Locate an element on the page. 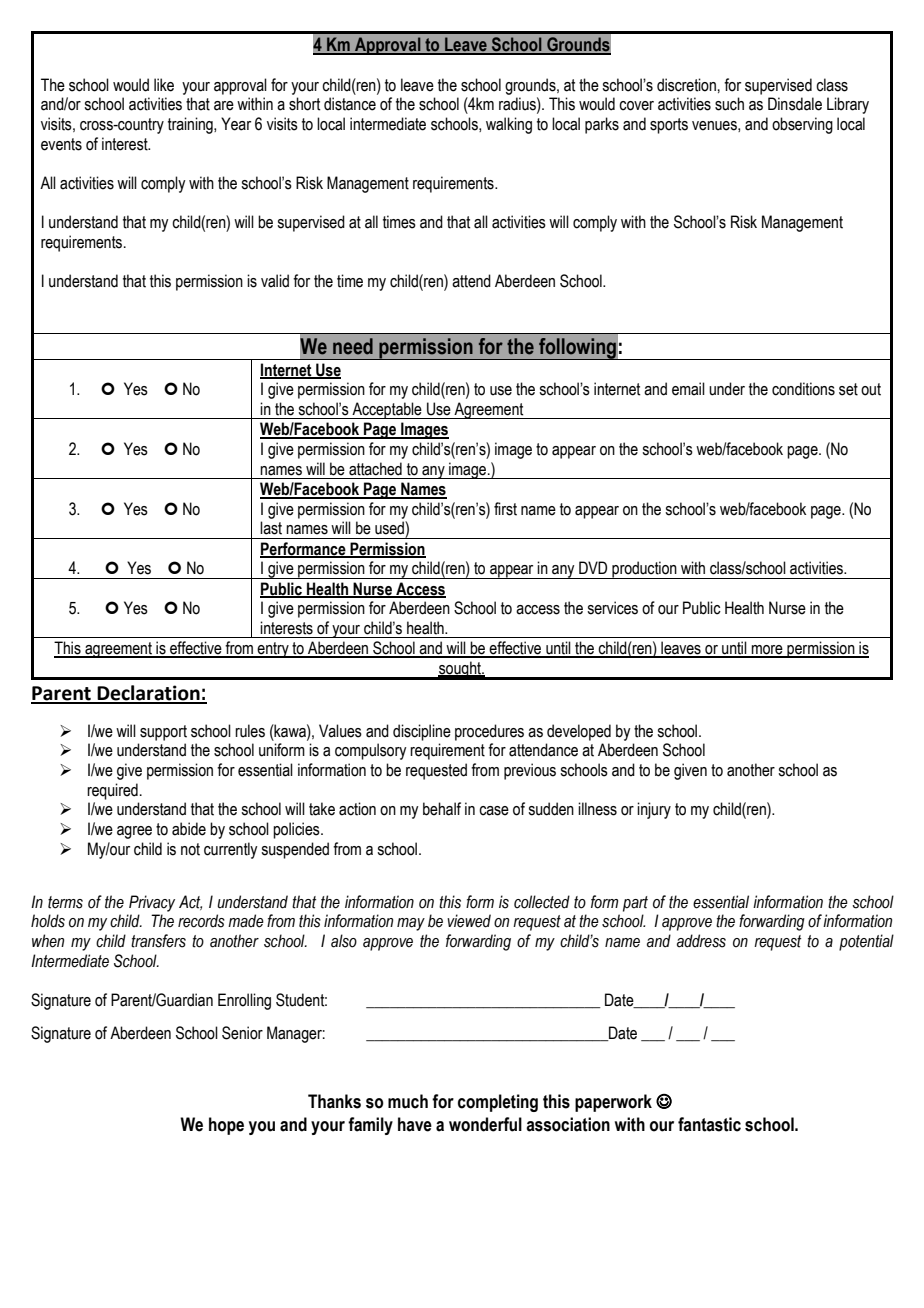 Image resolution: width=924 pixels, height=1308 pixels. training is located at coordinates (191, 125).
